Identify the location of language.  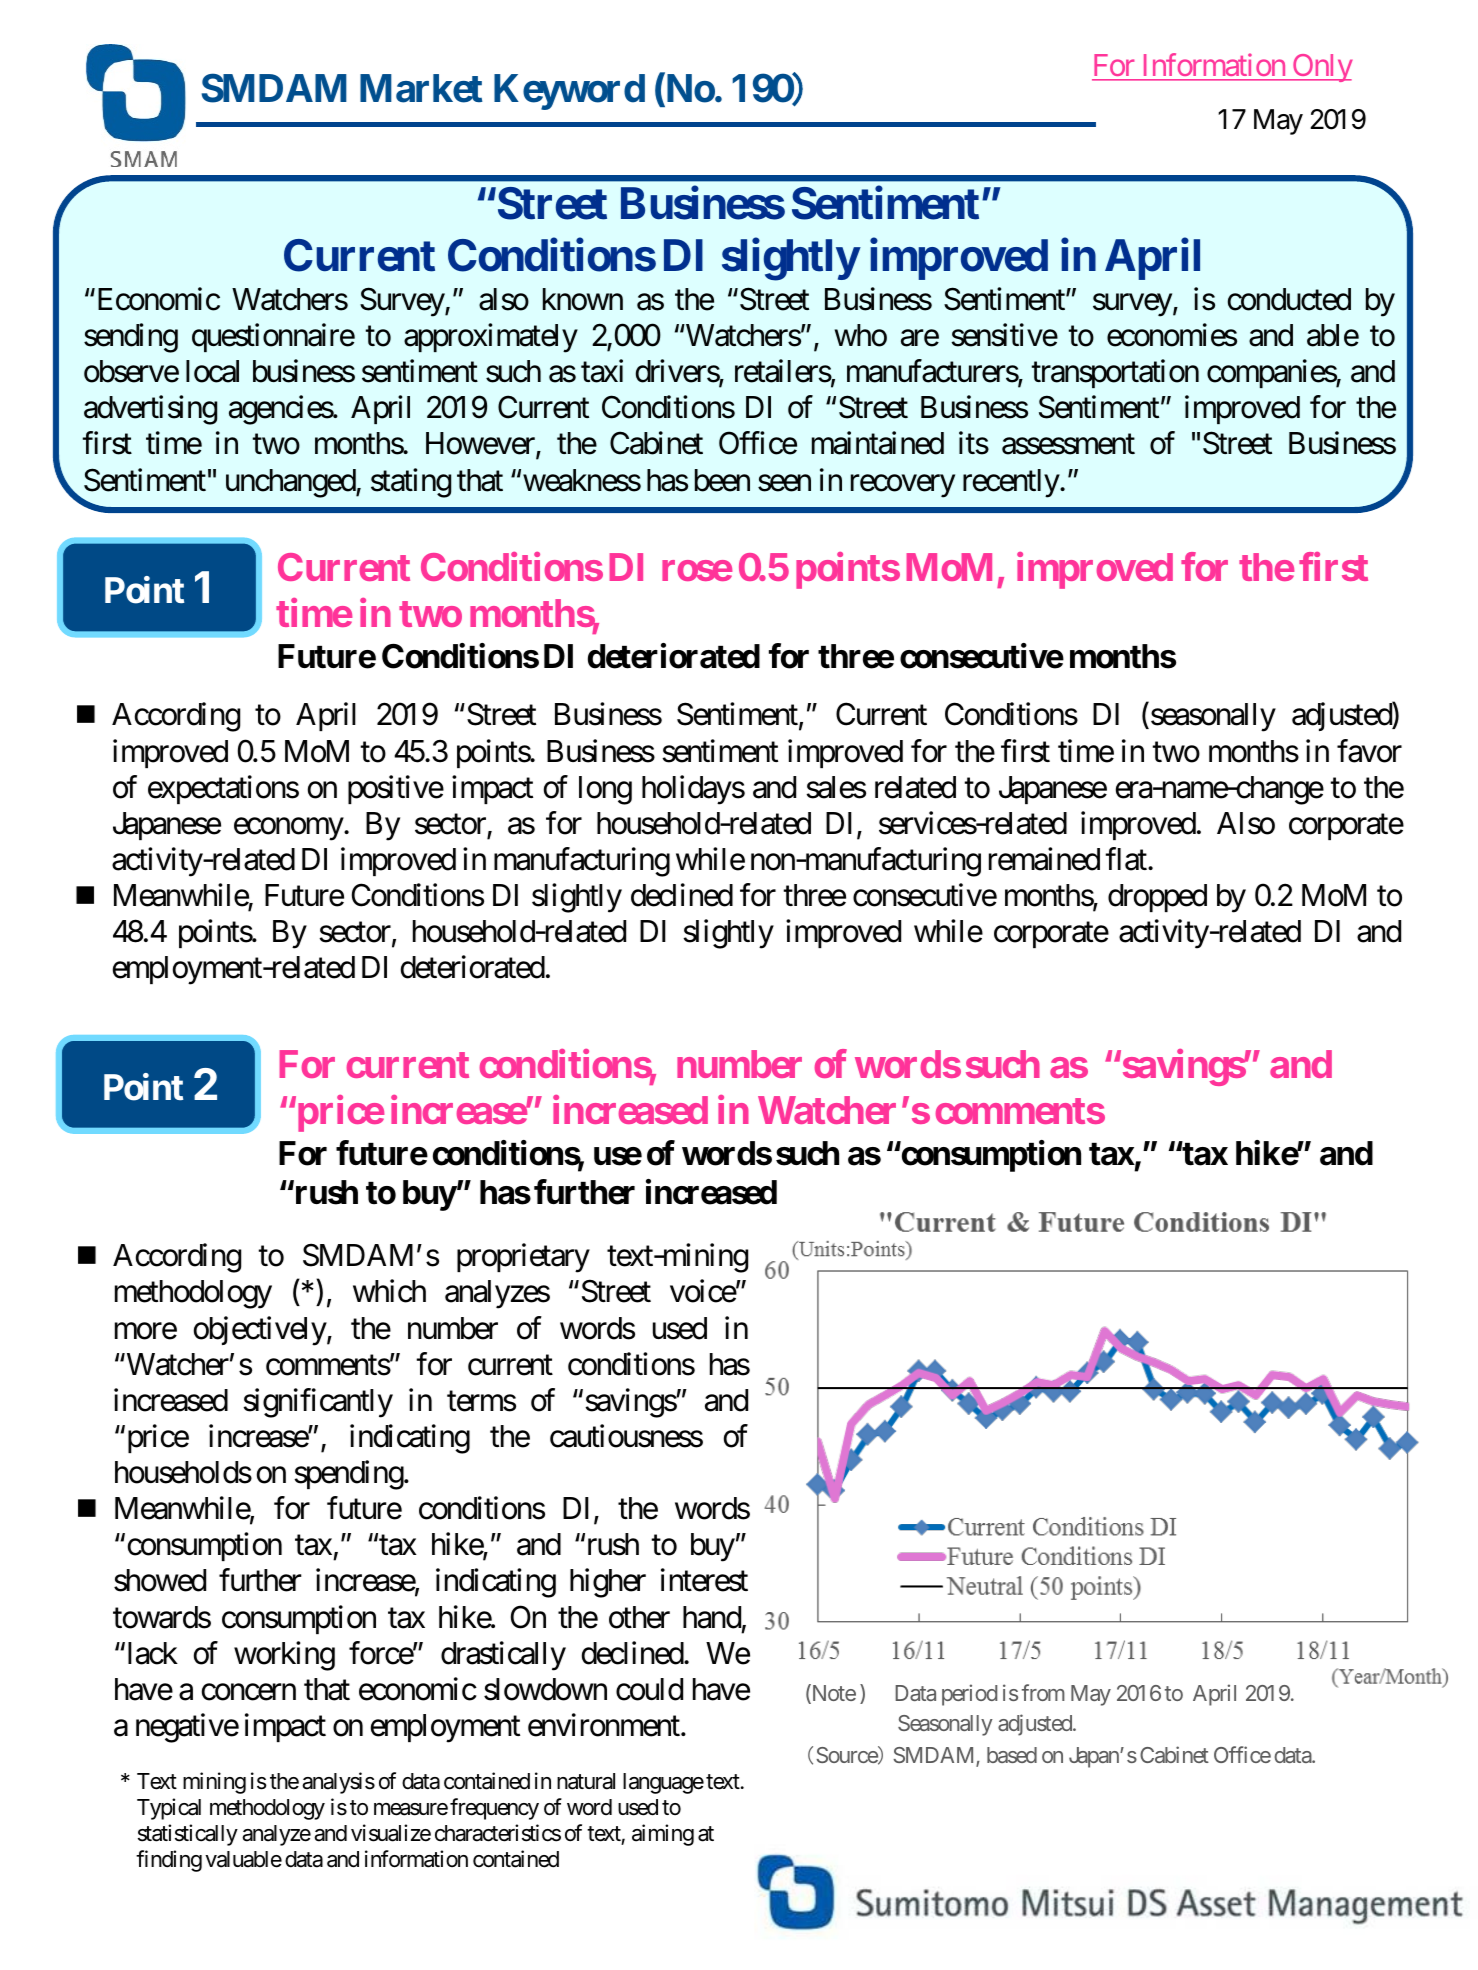
(663, 1783).
